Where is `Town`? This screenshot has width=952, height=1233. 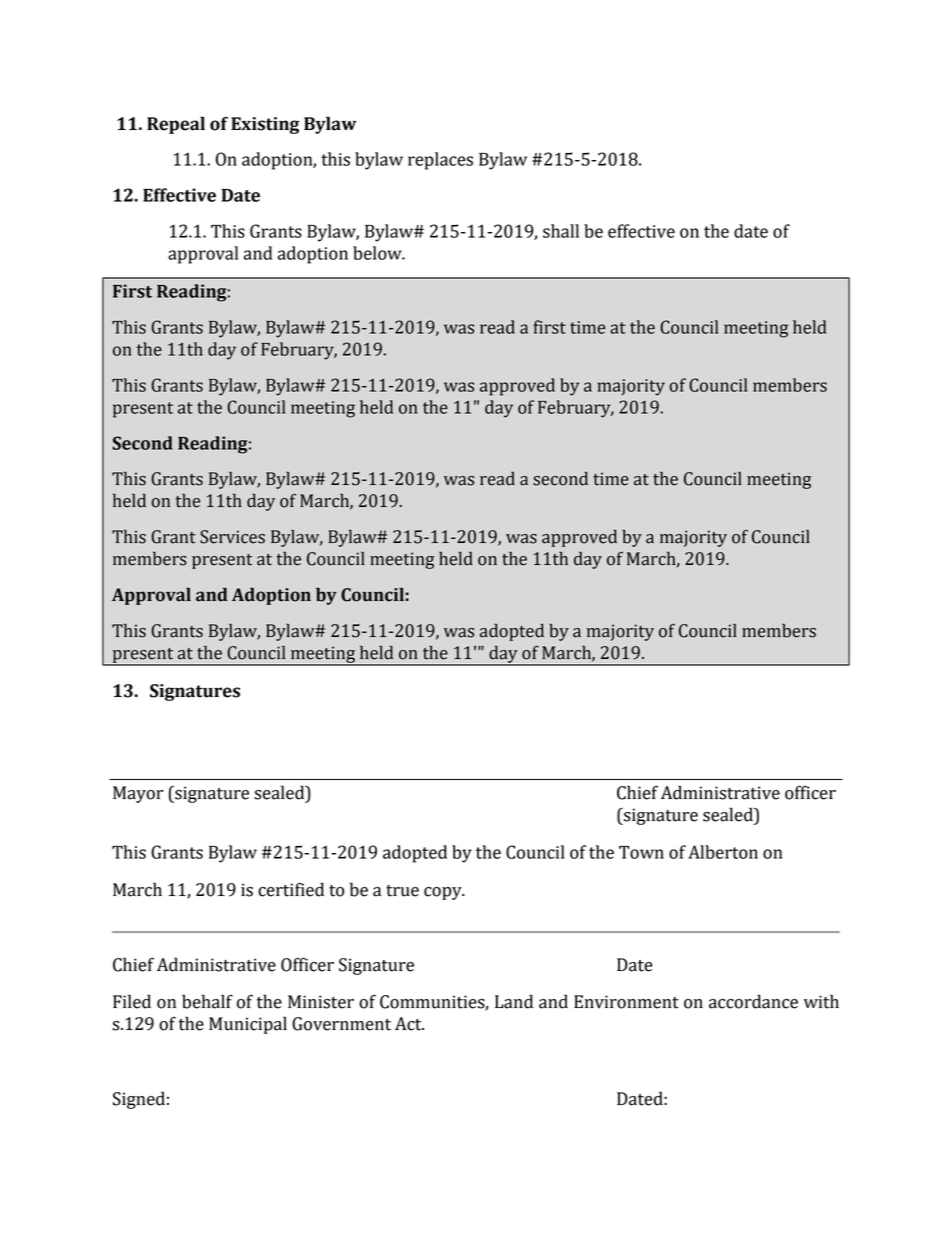 Town is located at coordinates (641, 852).
